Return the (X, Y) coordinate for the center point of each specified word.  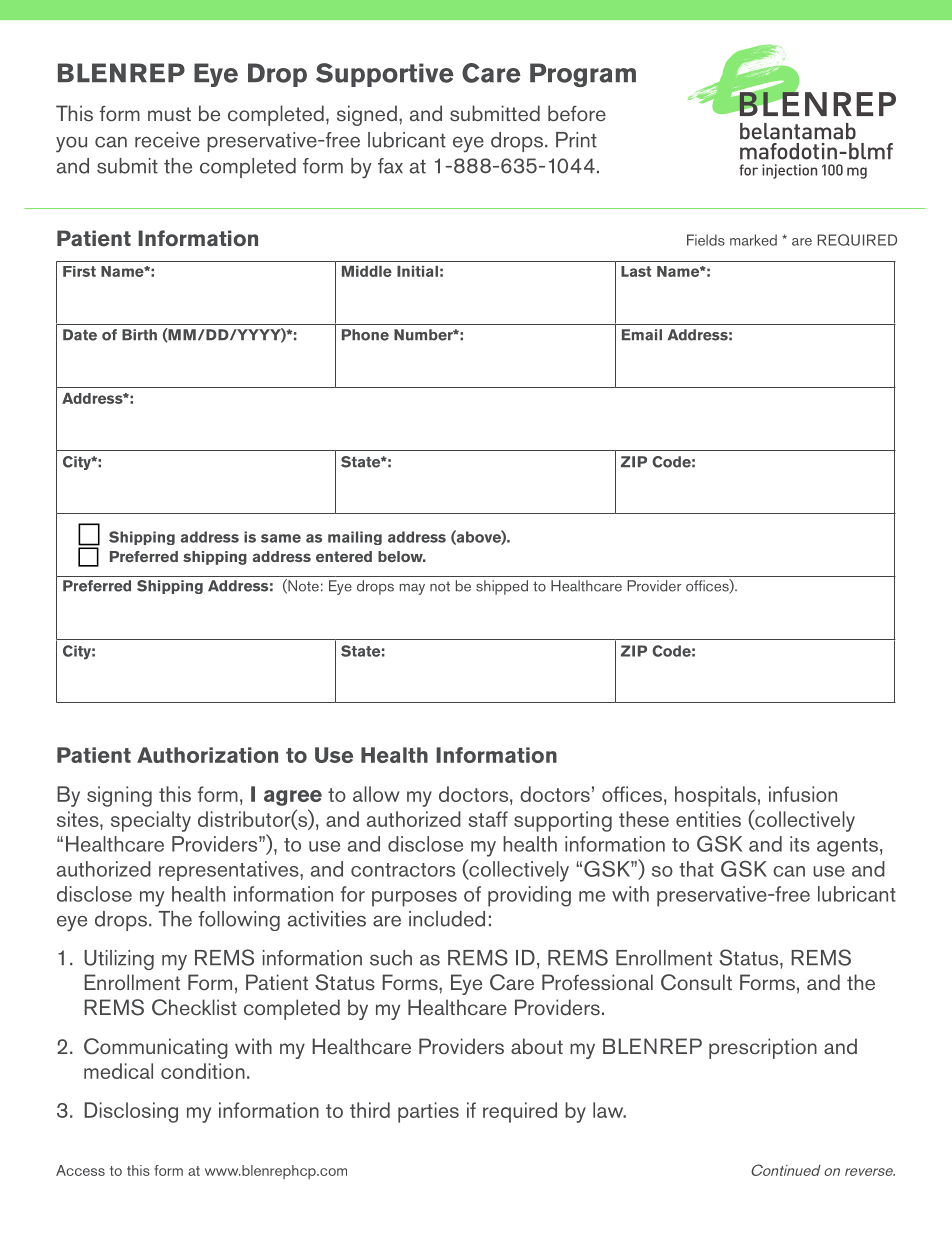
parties (428, 1112)
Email (642, 335)
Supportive (385, 75)
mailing (355, 538)
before (577, 113)
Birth (139, 335)
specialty (151, 821)
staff (488, 819)
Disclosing (131, 1112)
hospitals (715, 796)
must (169, 114)
